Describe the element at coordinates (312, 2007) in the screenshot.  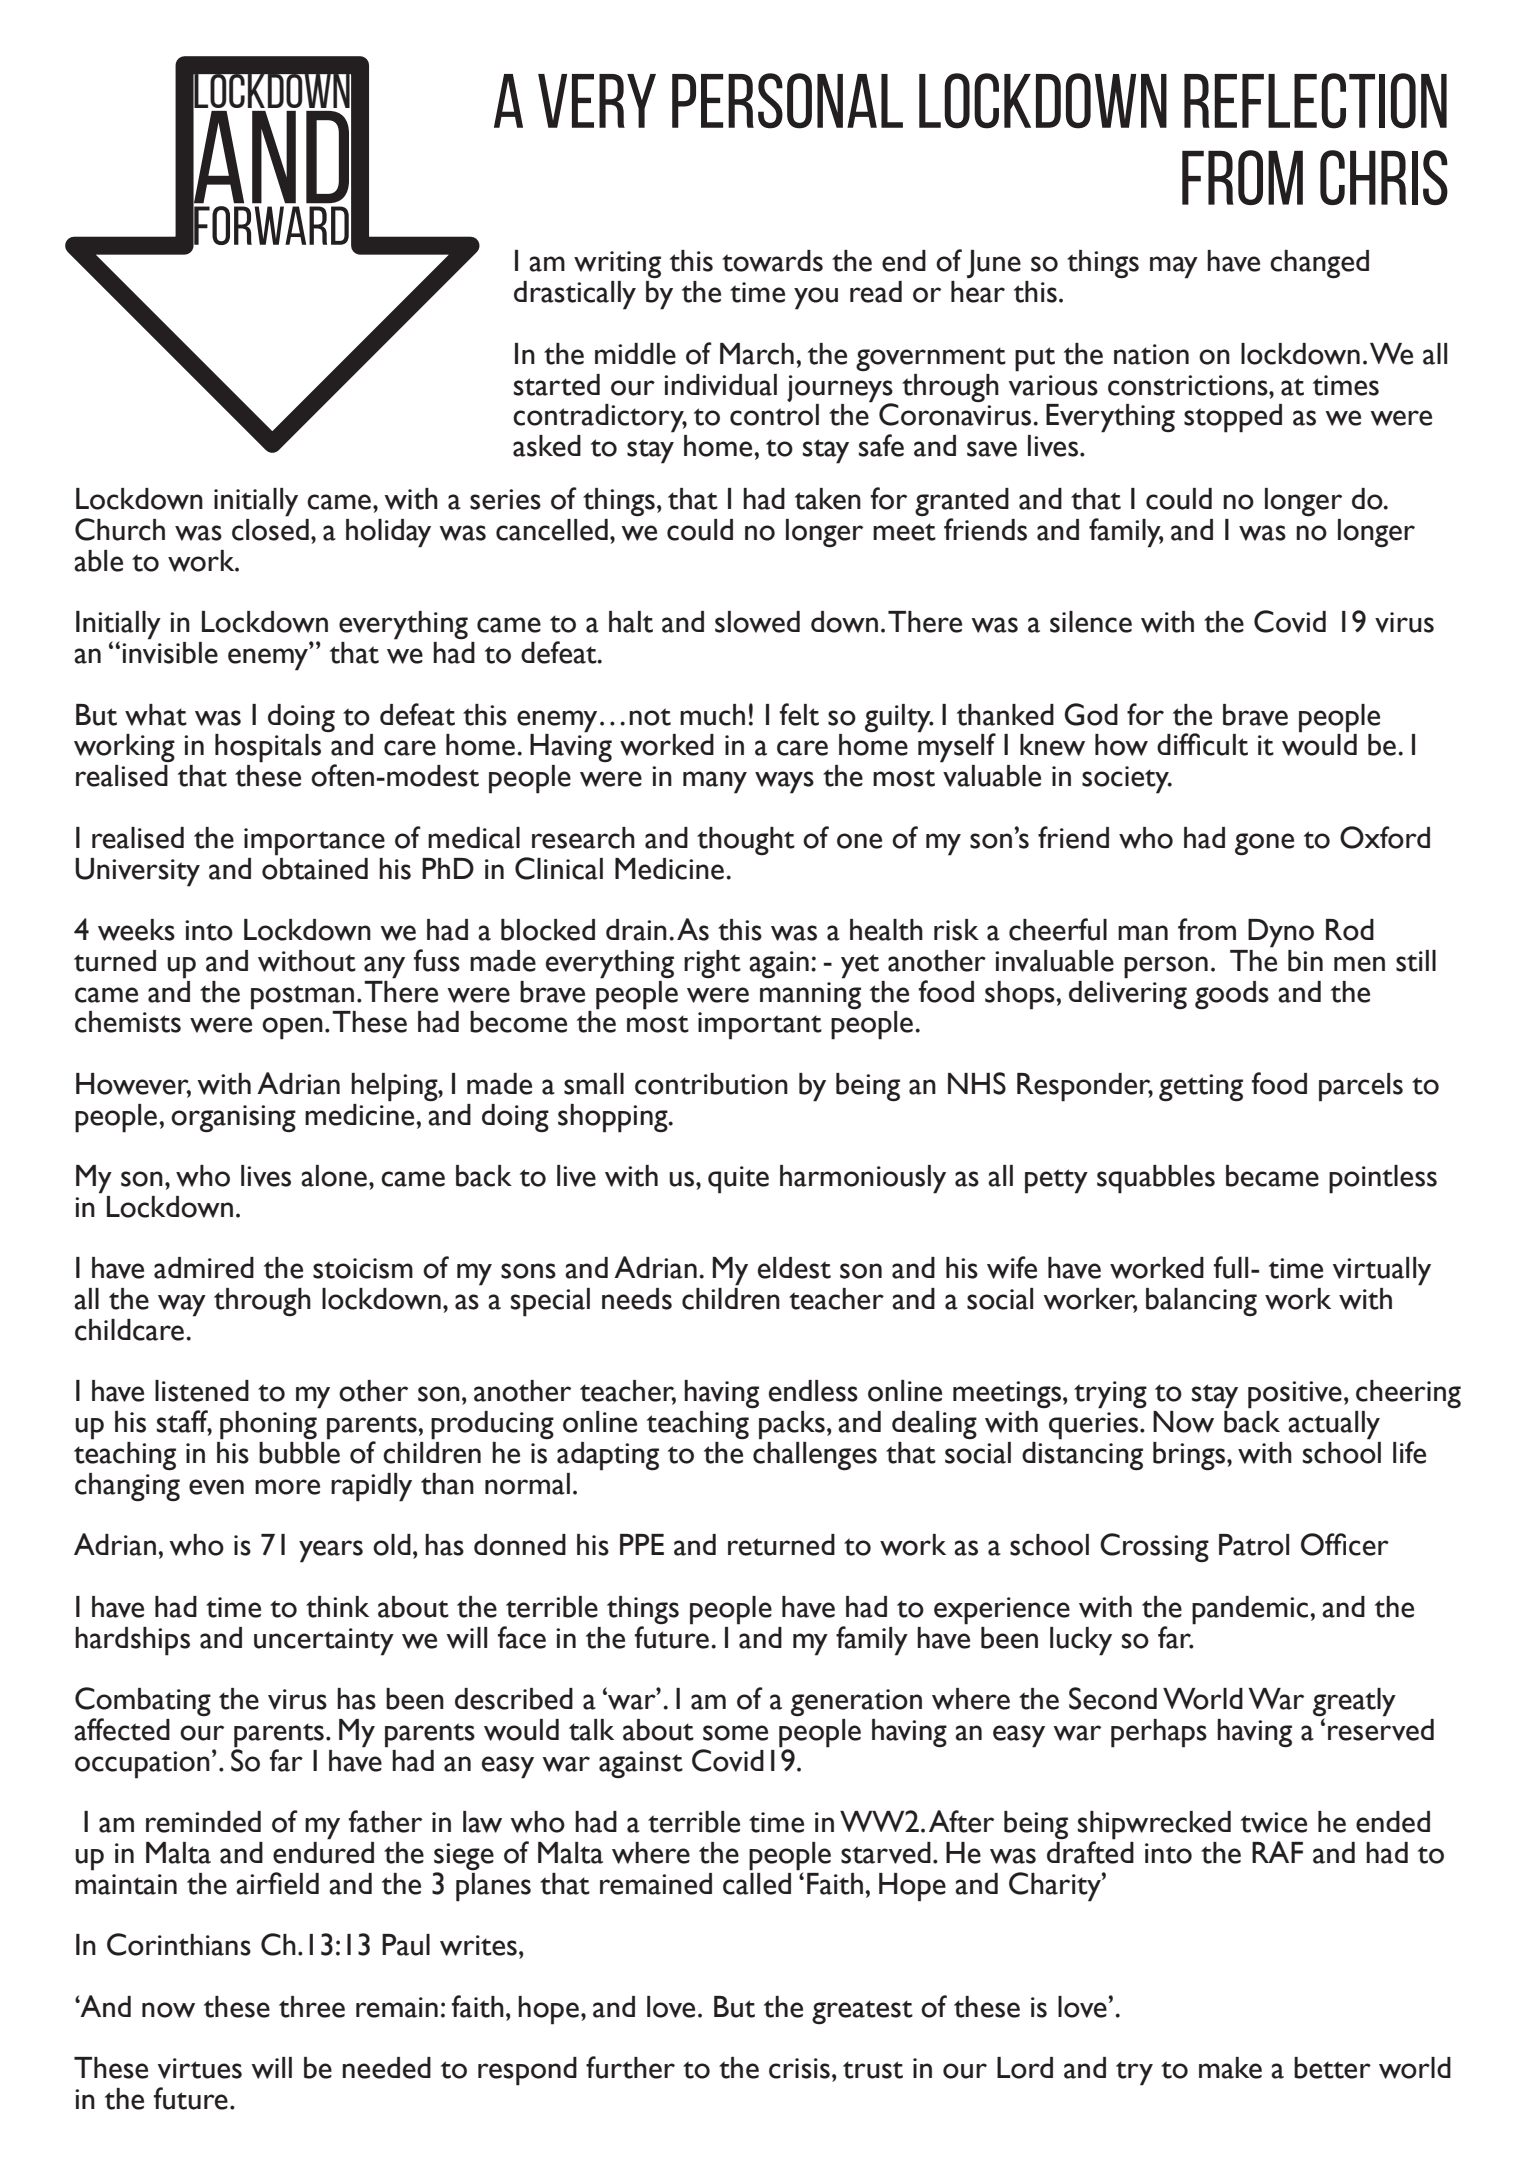
I see `three` at that location.
